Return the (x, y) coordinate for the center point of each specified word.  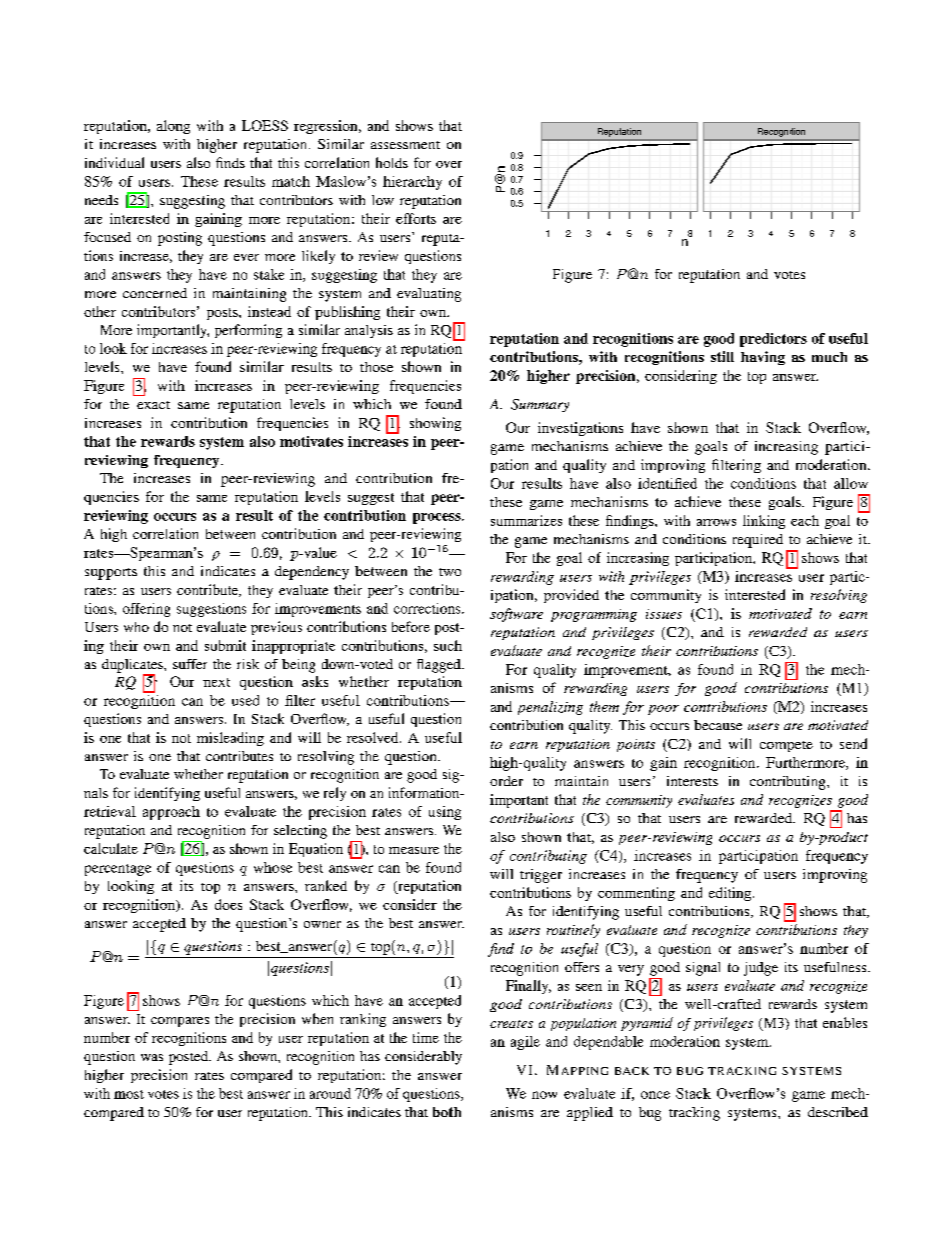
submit (225, 645)
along (173, 127)
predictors (773, 340)
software (516, 615)
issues (664, 614)
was (152, 1057)
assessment (405, 145)
